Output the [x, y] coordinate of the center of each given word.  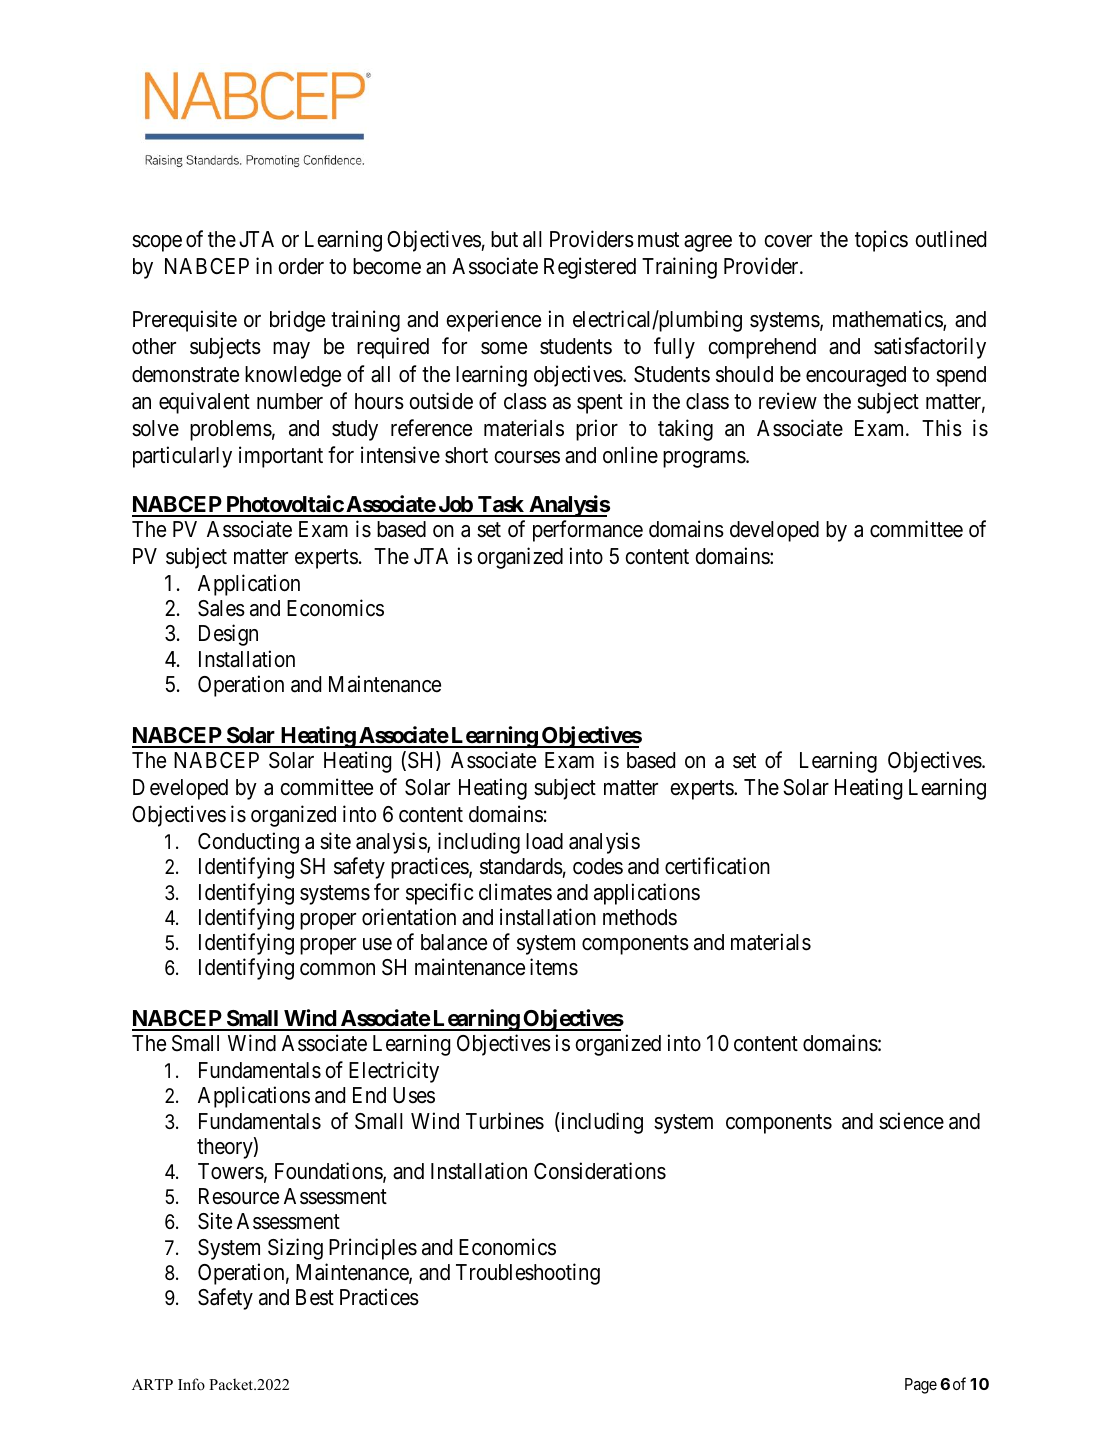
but [504, 239]
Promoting [273, 161]
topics [881, 241]
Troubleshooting [528, 1274]
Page [921, 1386]
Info [191, 1384]
